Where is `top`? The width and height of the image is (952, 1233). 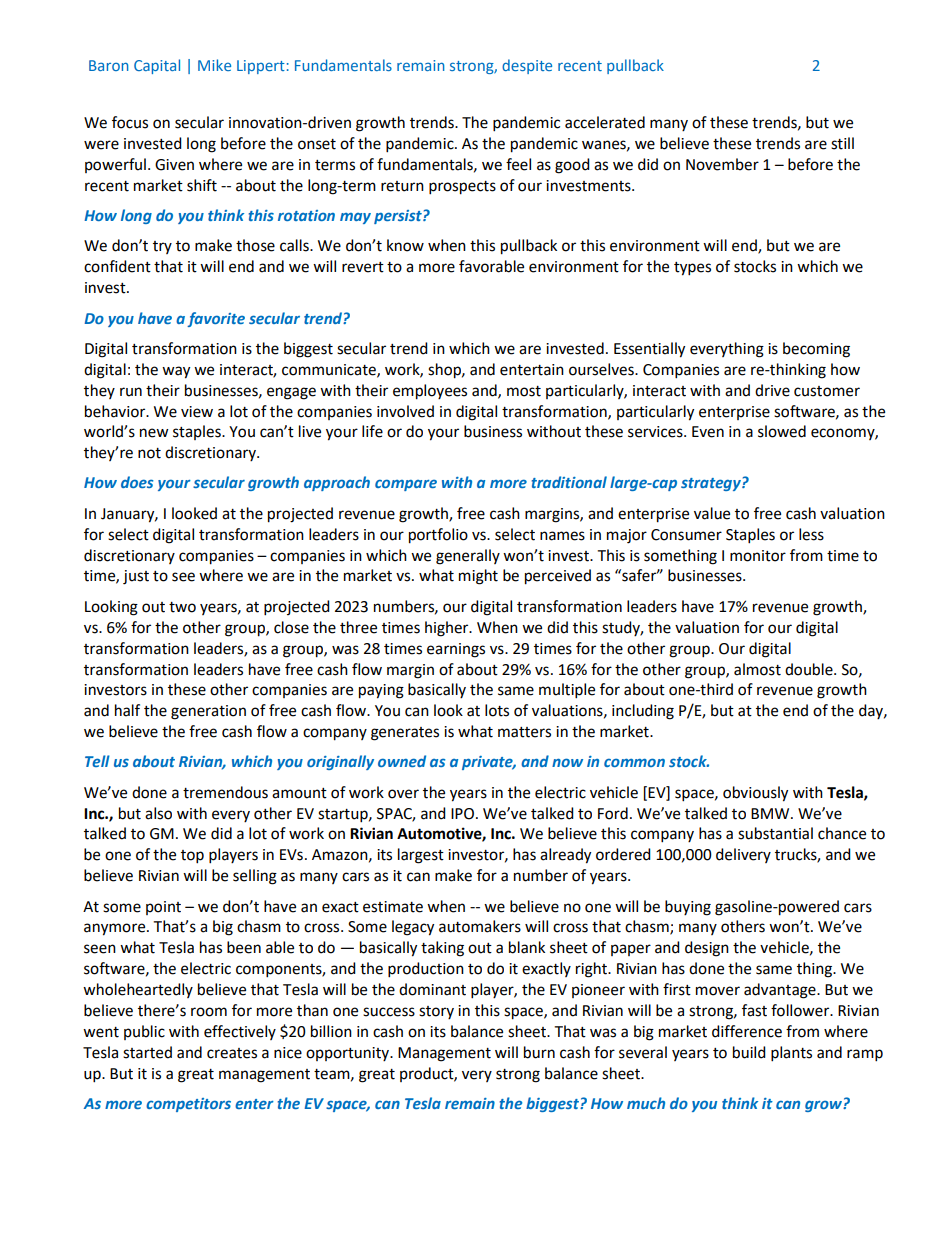
top is located at coordinates (192, 857).
